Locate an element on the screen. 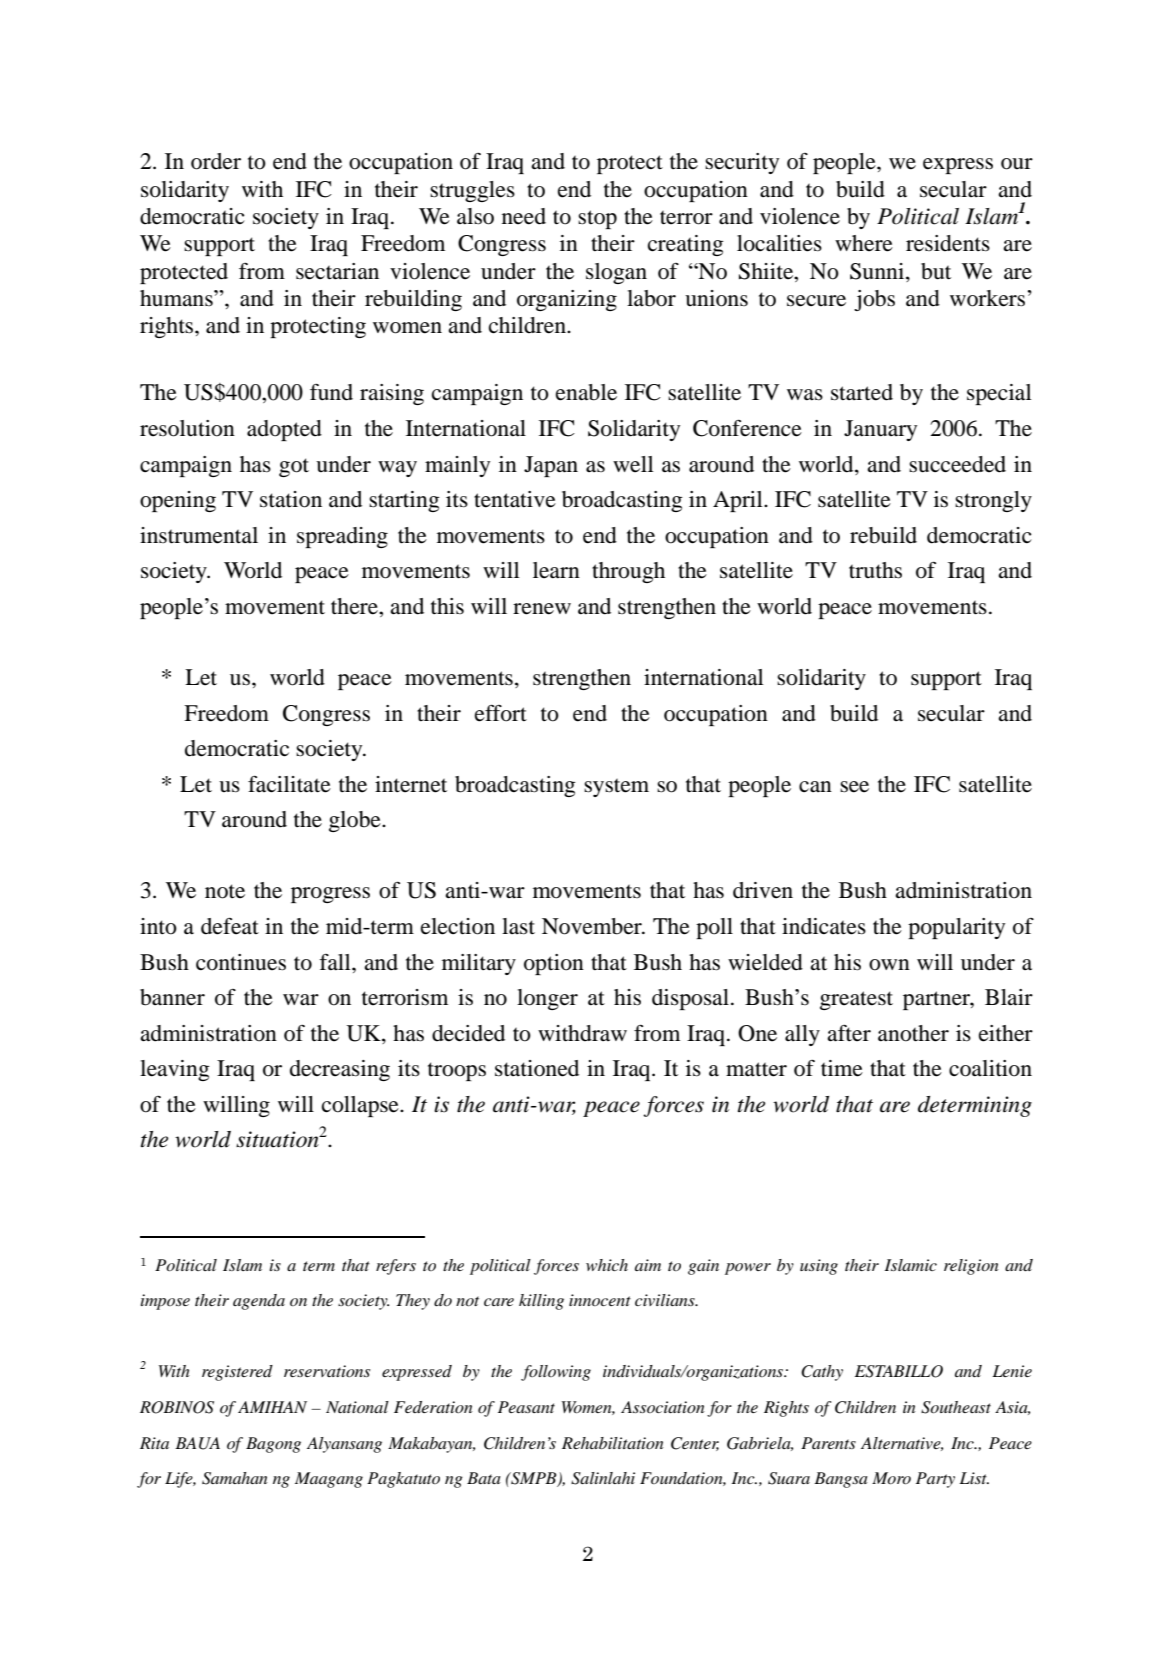  see is located at coordinates (854, 787).
